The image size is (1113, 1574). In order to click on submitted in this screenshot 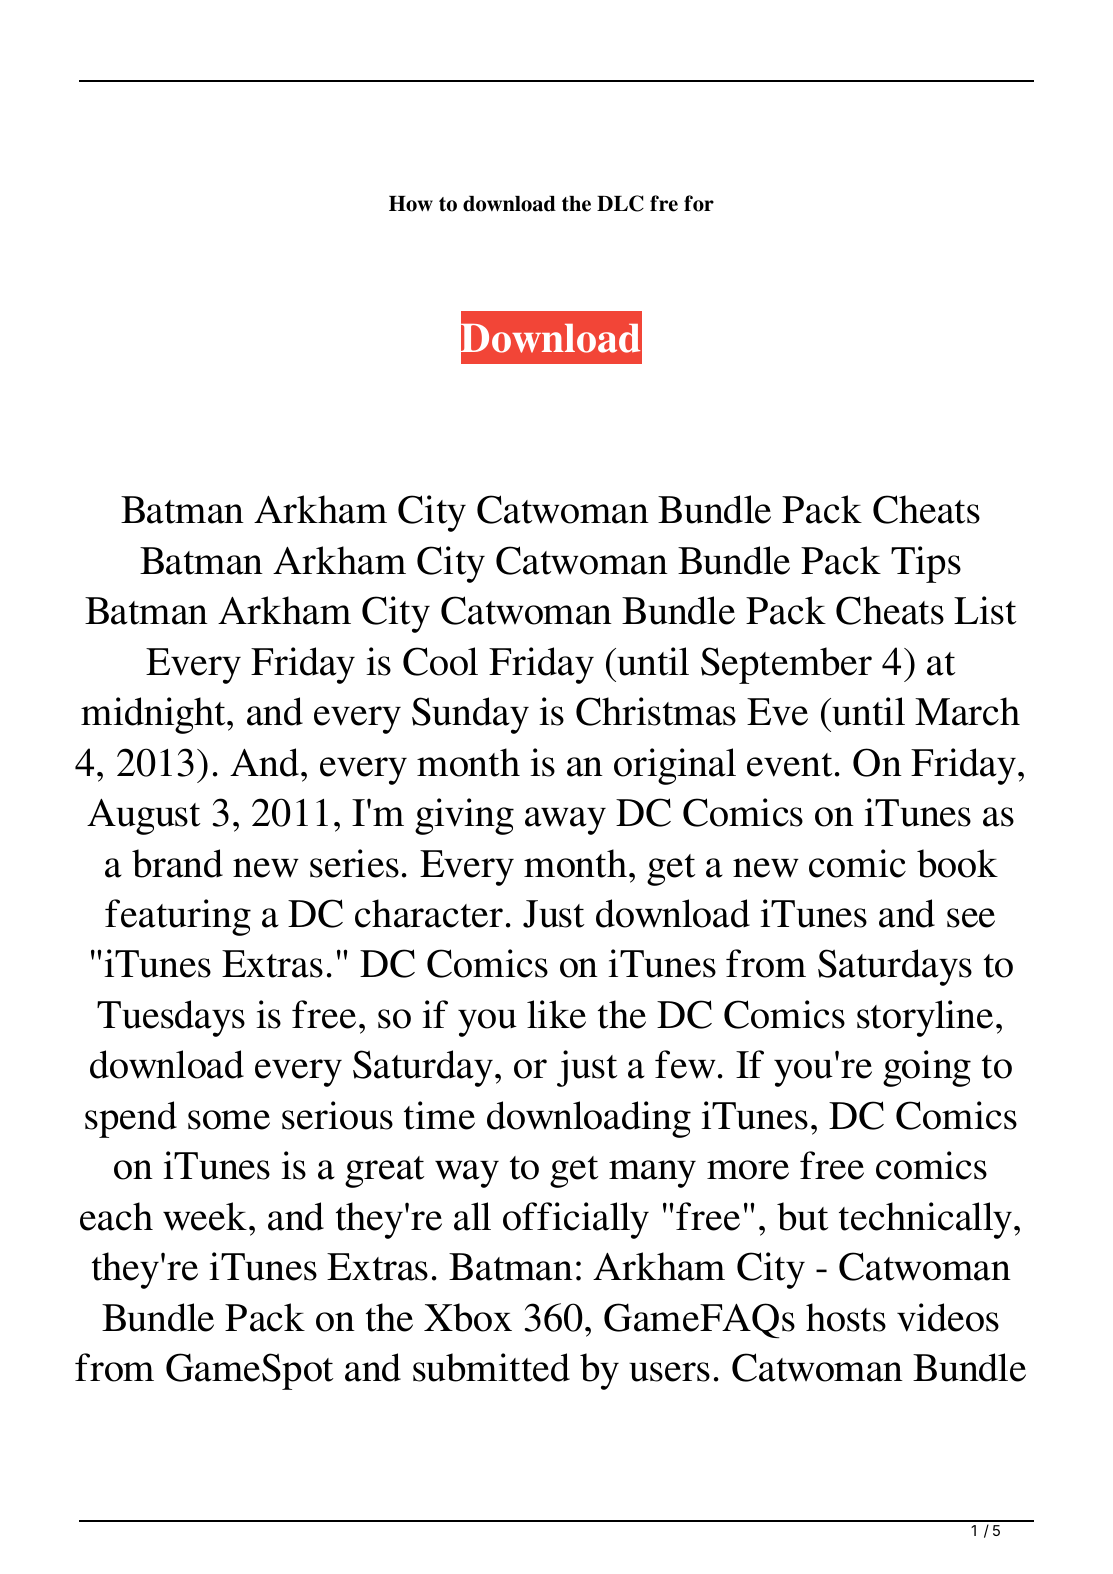, I will do `click(491, 1367)`.
